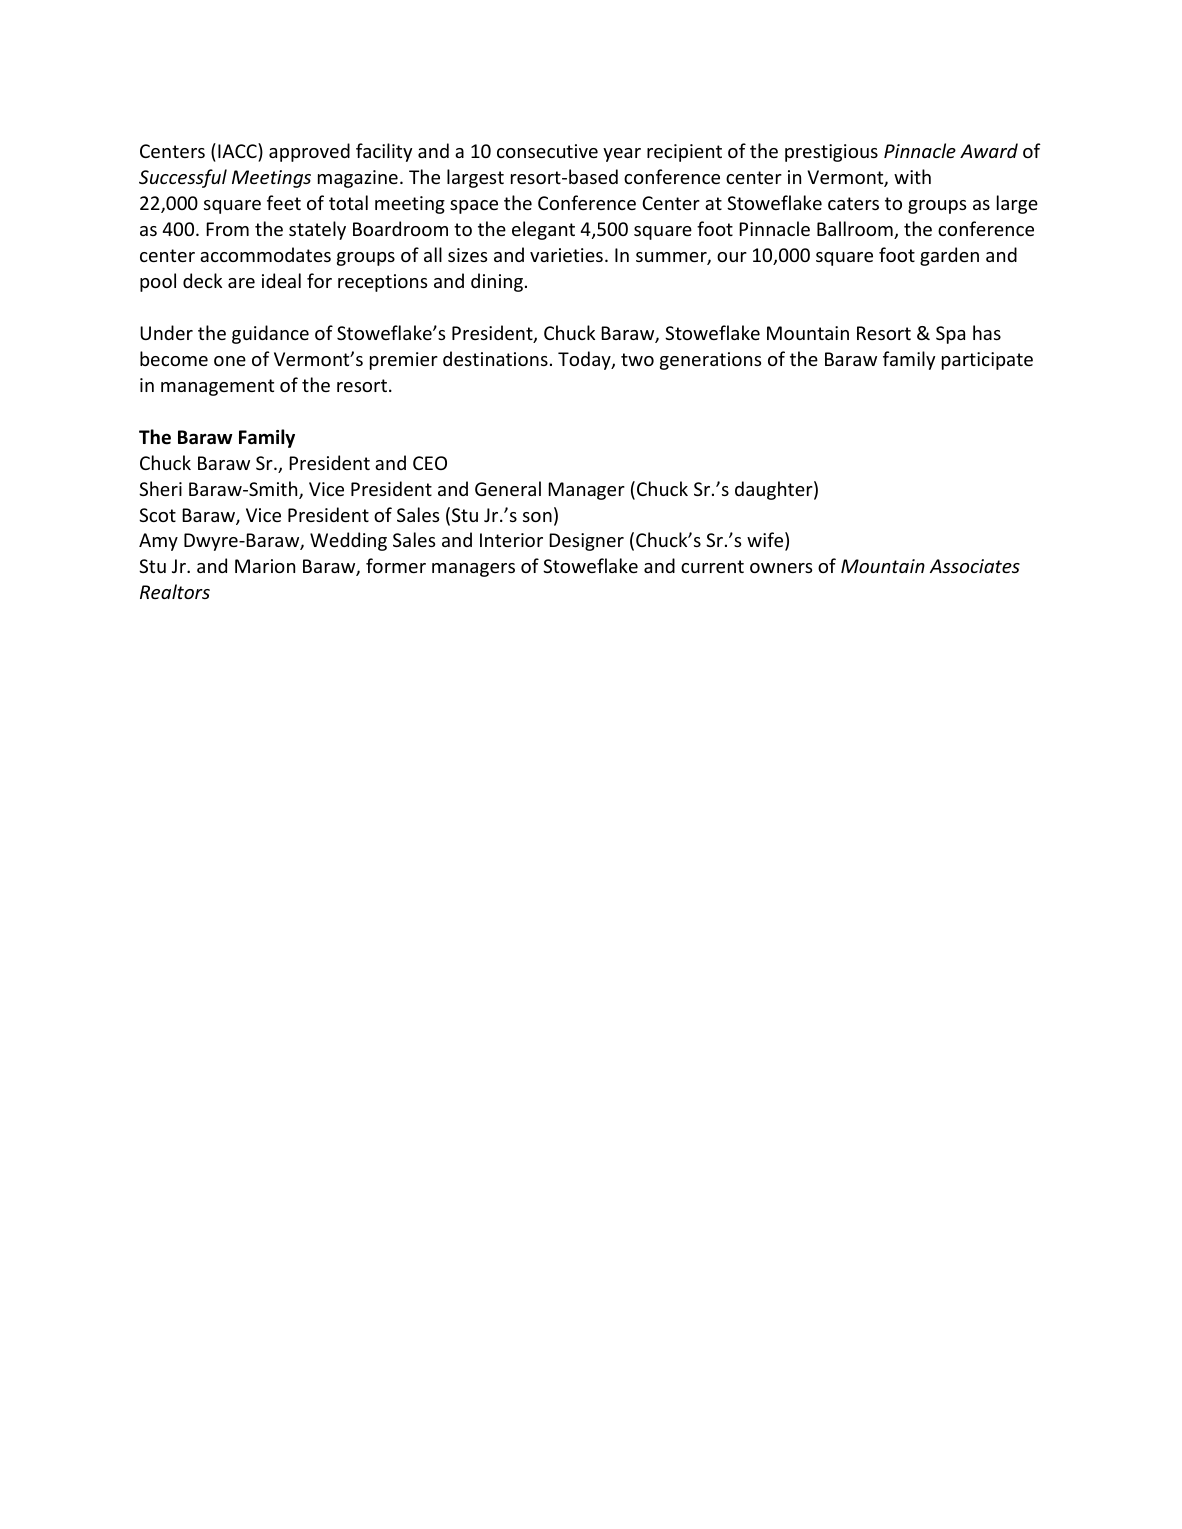 This image has width=1182, height=1529. What do you see at coordinates (309, 152) in the image?
I see `approved` at bounding box center [309, 152].
